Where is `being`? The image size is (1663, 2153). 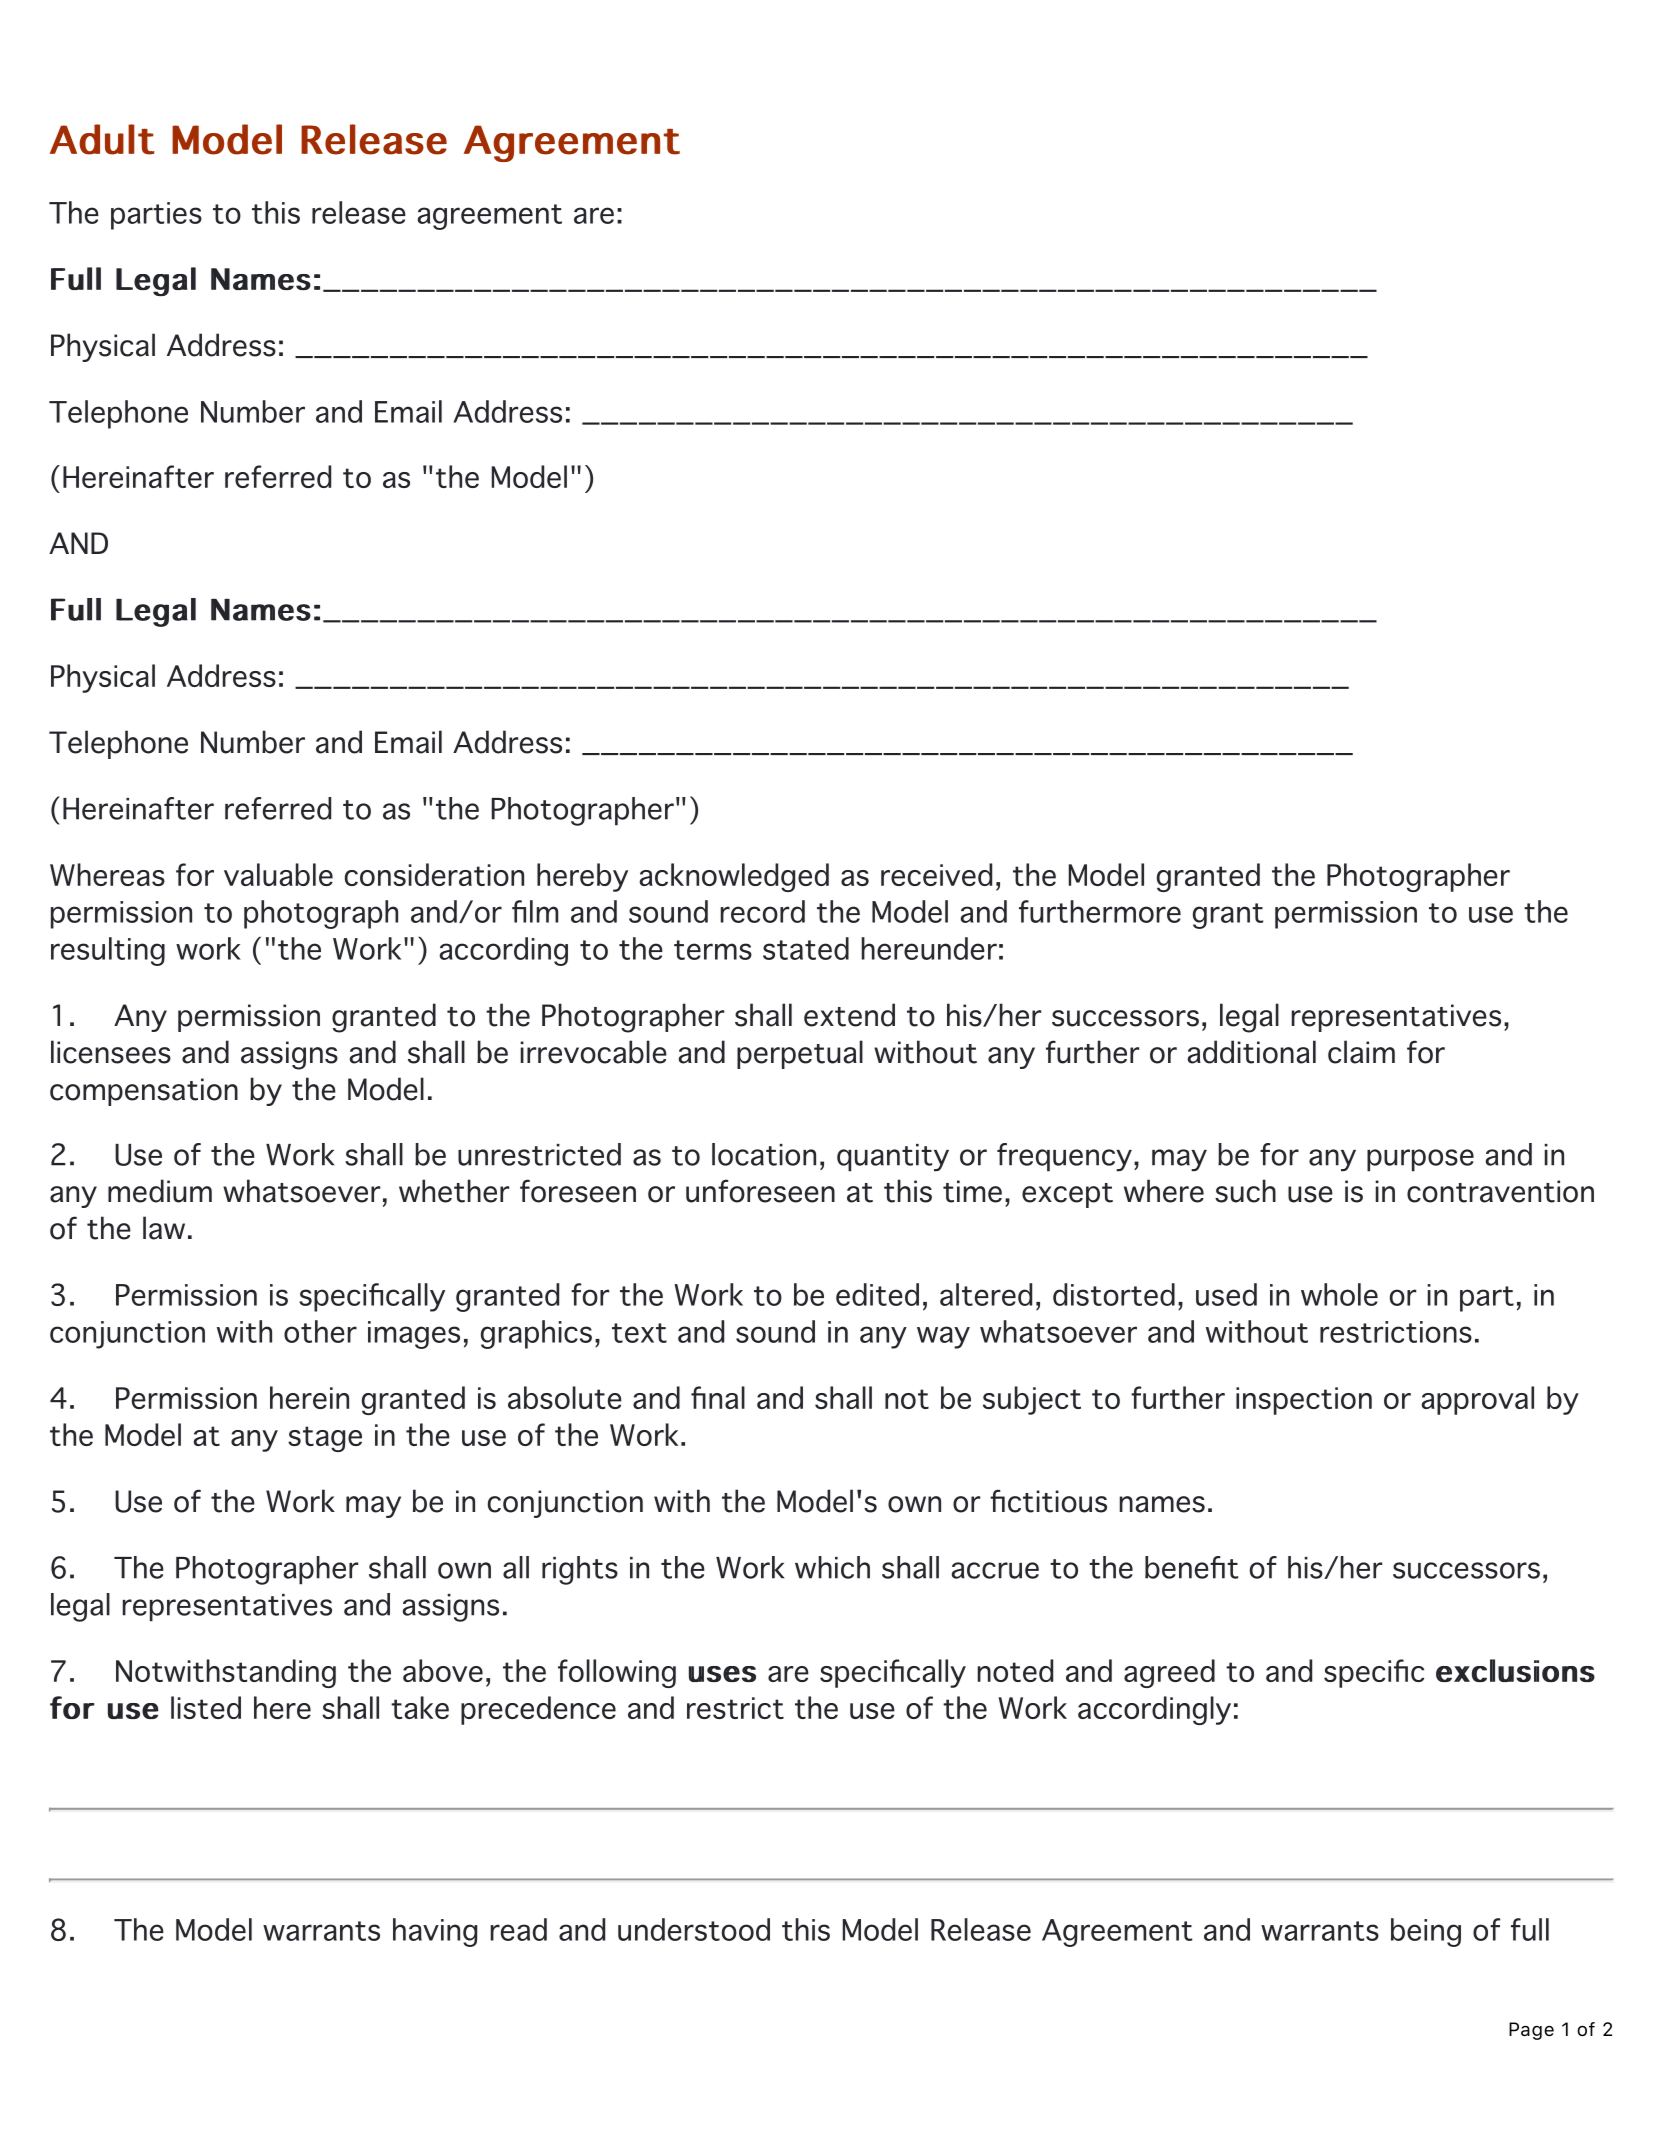
being is located at coordinates (1426, 1932).
